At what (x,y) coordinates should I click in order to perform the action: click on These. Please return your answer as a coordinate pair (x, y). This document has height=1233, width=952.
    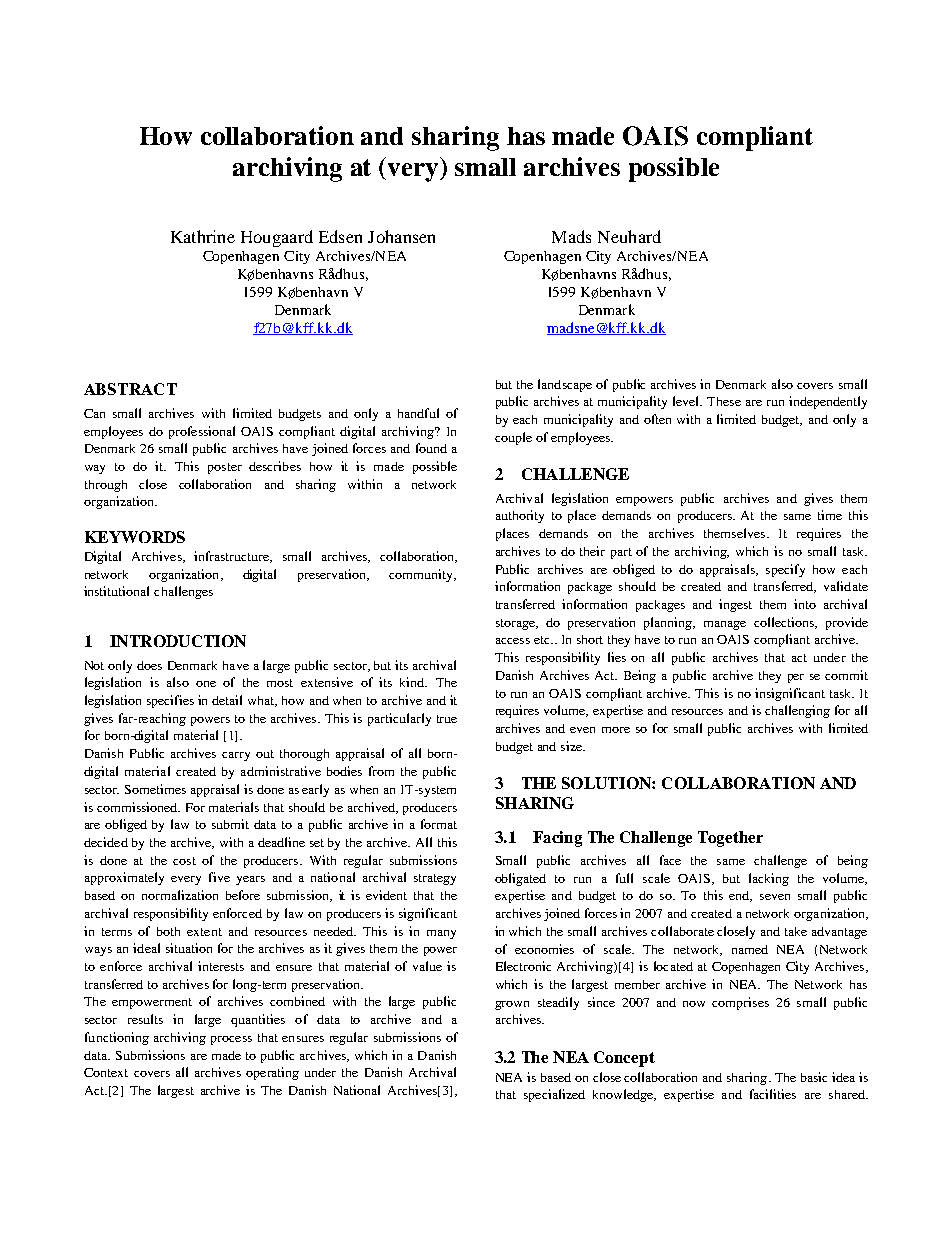
    Looking at the image, I should click on (724, 401).
